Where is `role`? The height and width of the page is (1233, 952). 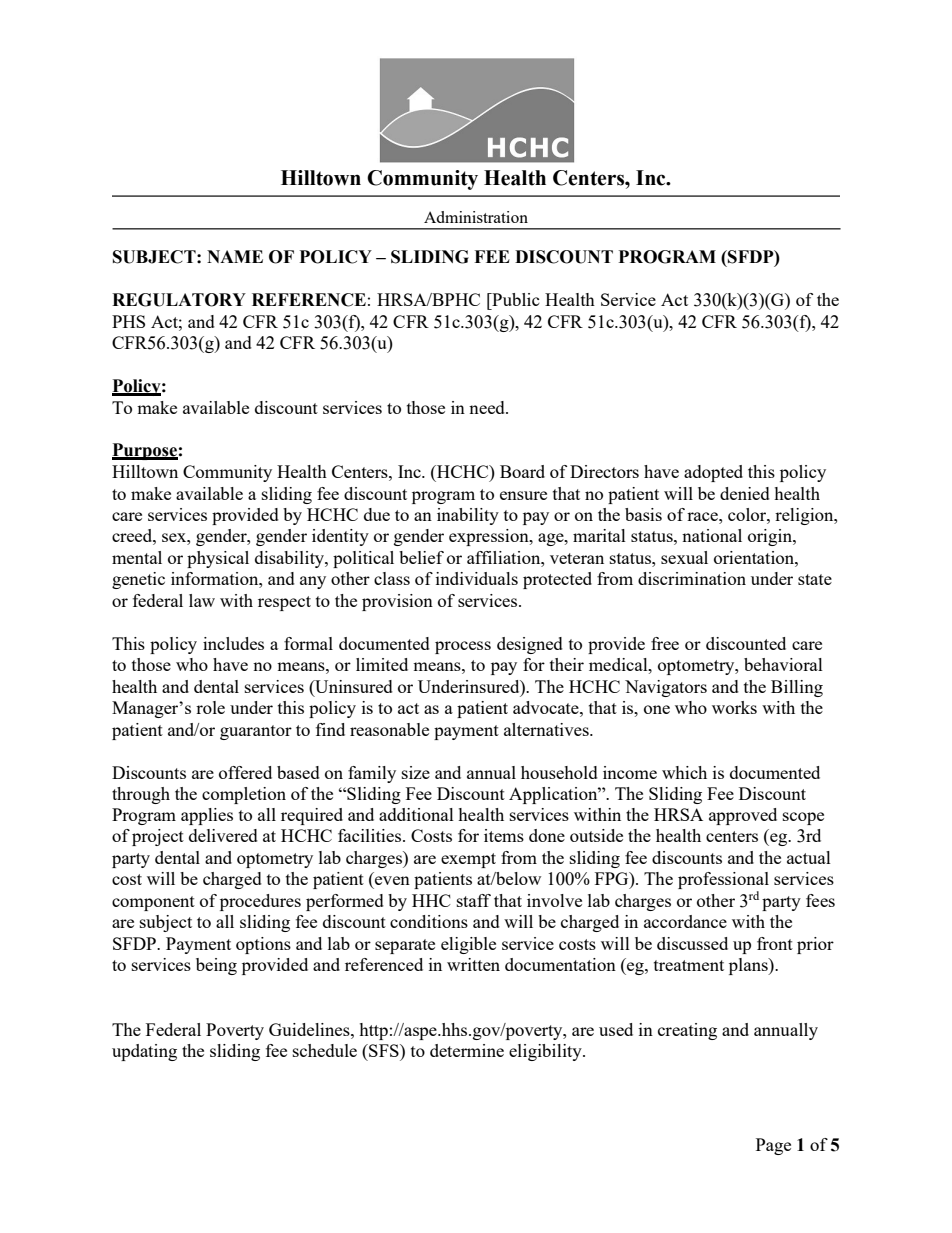
role is located at coordinates (210, 707).
